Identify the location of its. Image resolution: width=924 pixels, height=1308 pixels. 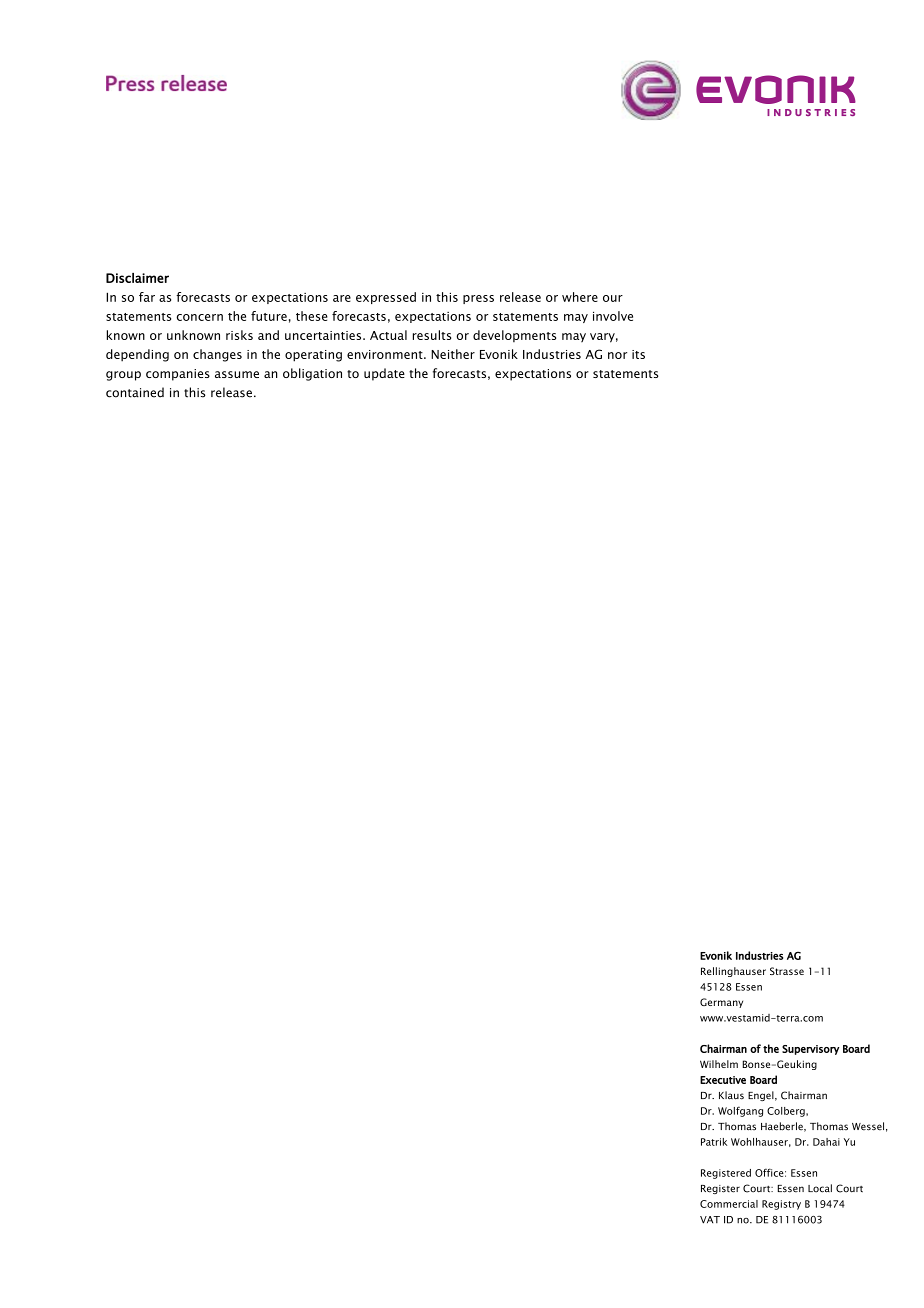
(638, 354).
